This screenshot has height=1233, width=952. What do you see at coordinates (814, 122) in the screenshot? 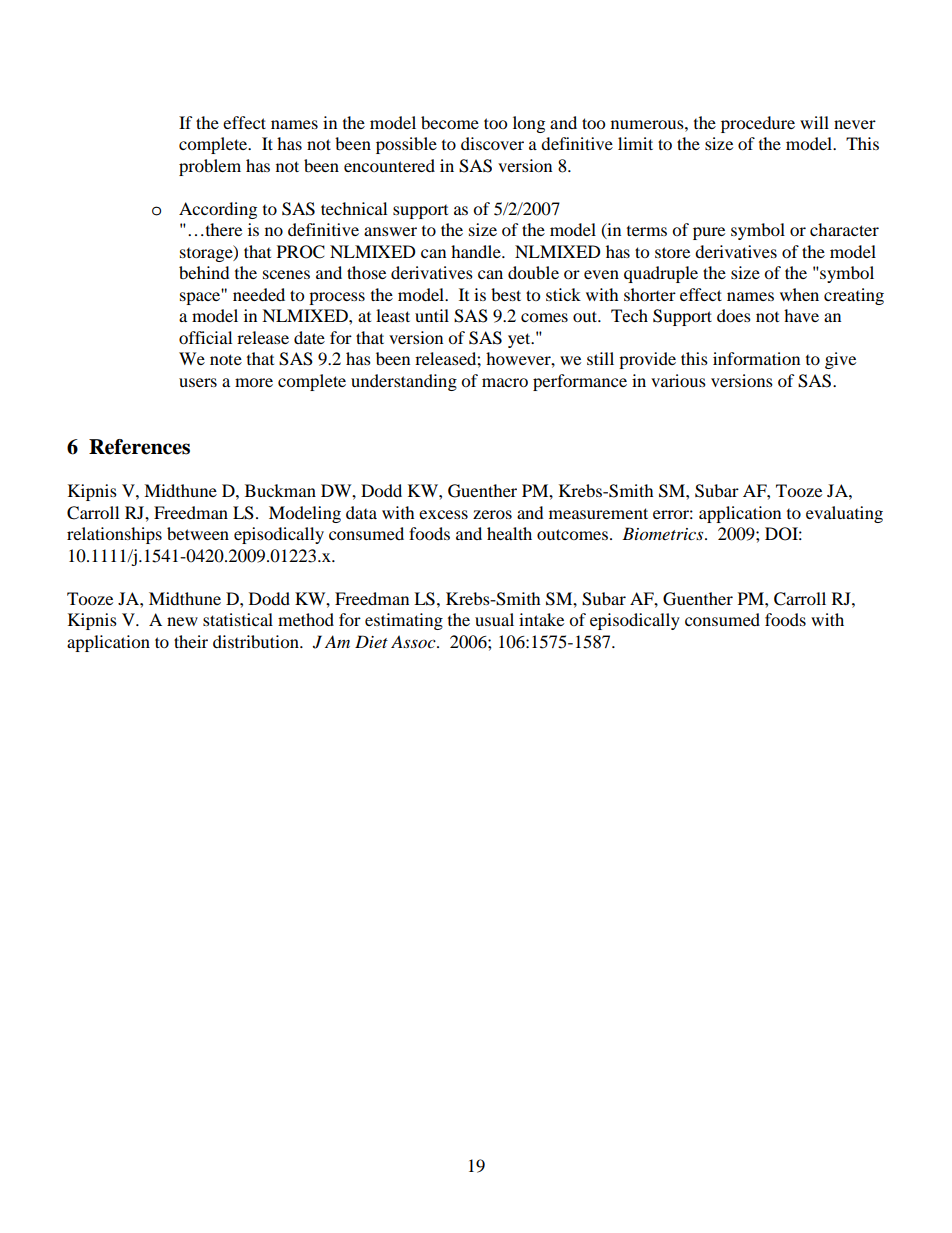
I see `will` at bounding box center [814, 122].
